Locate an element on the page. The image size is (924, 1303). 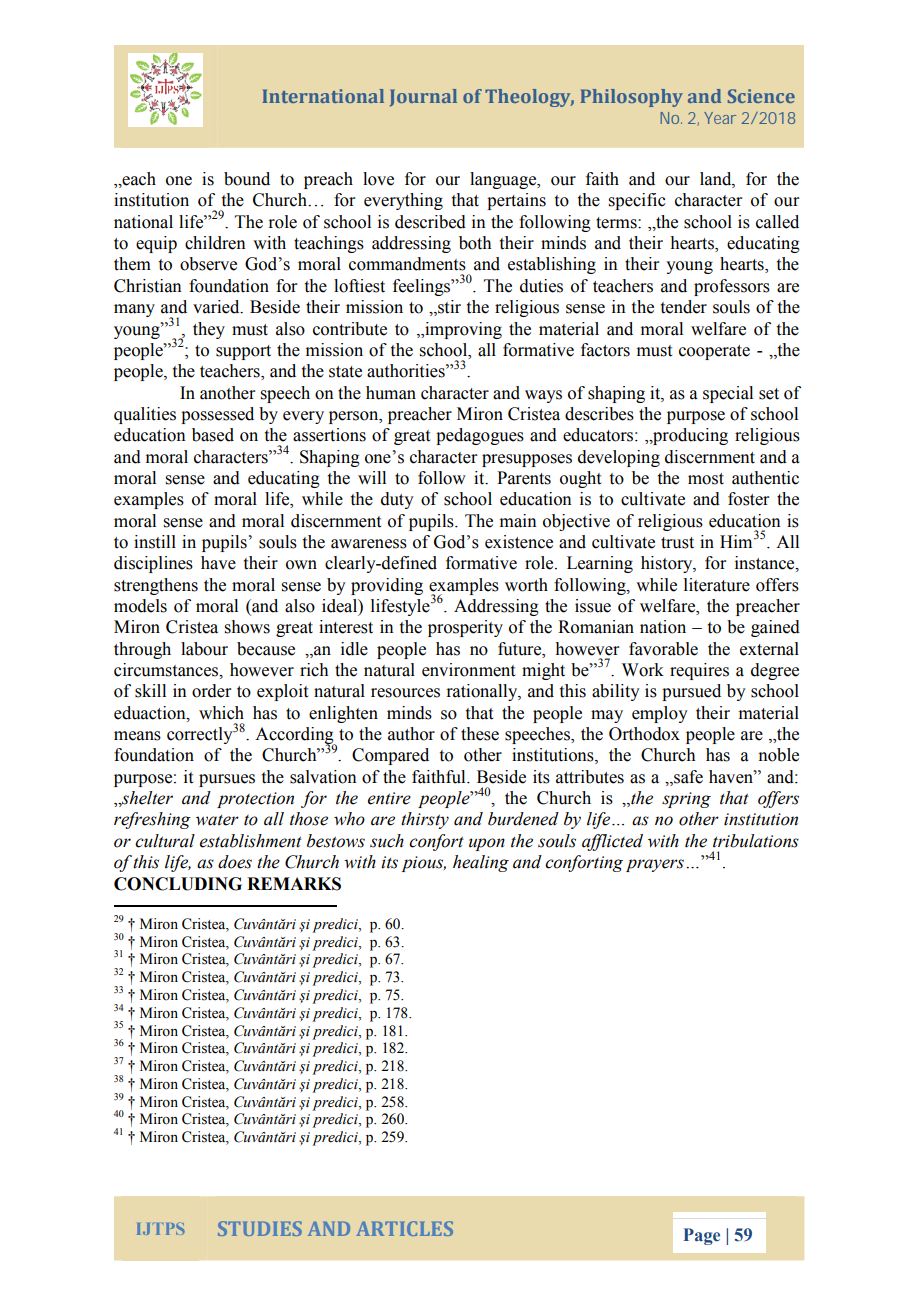
Journal is located at coordinates (423, 98).
